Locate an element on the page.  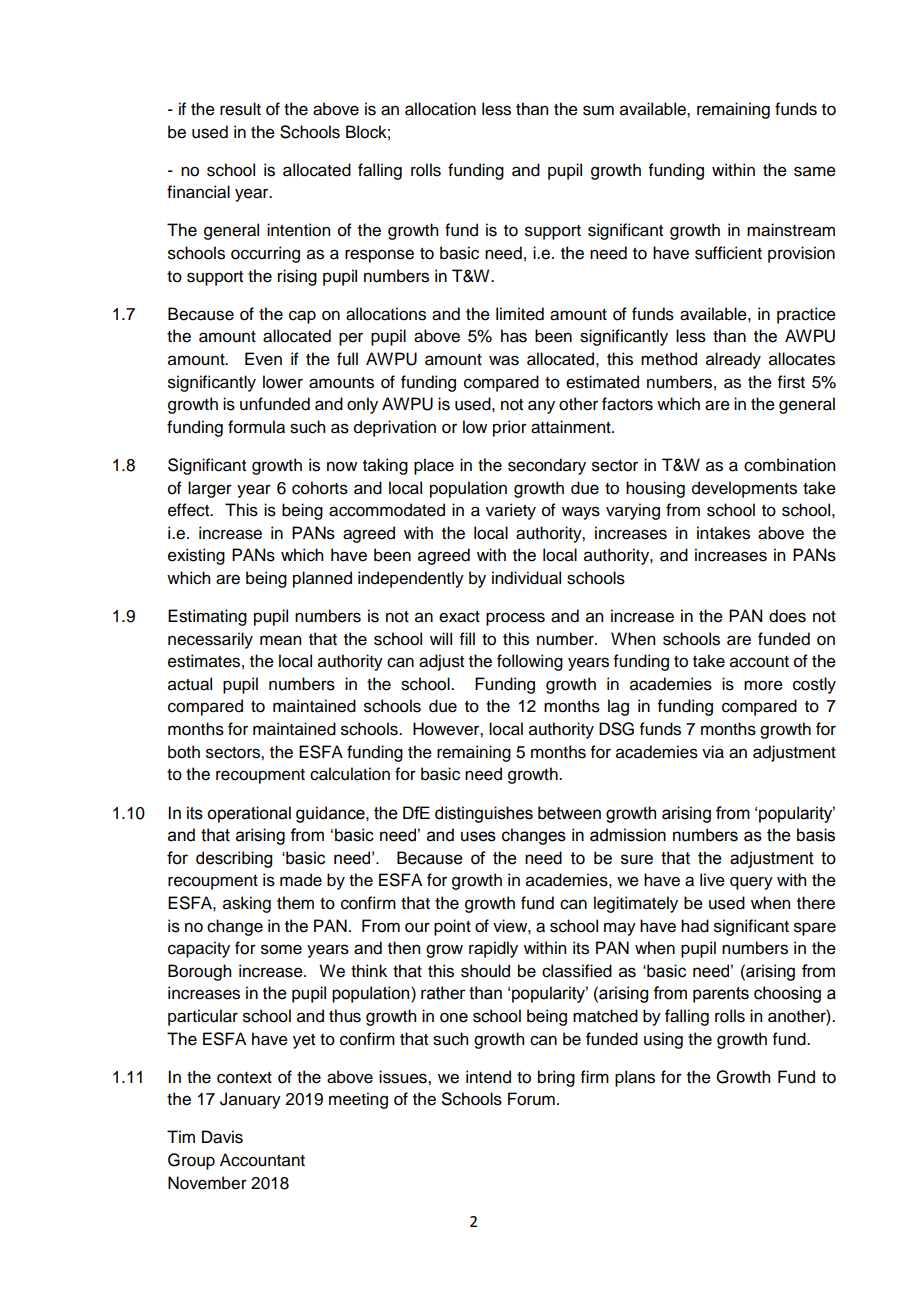
point is located at coordinates (452, 927).
